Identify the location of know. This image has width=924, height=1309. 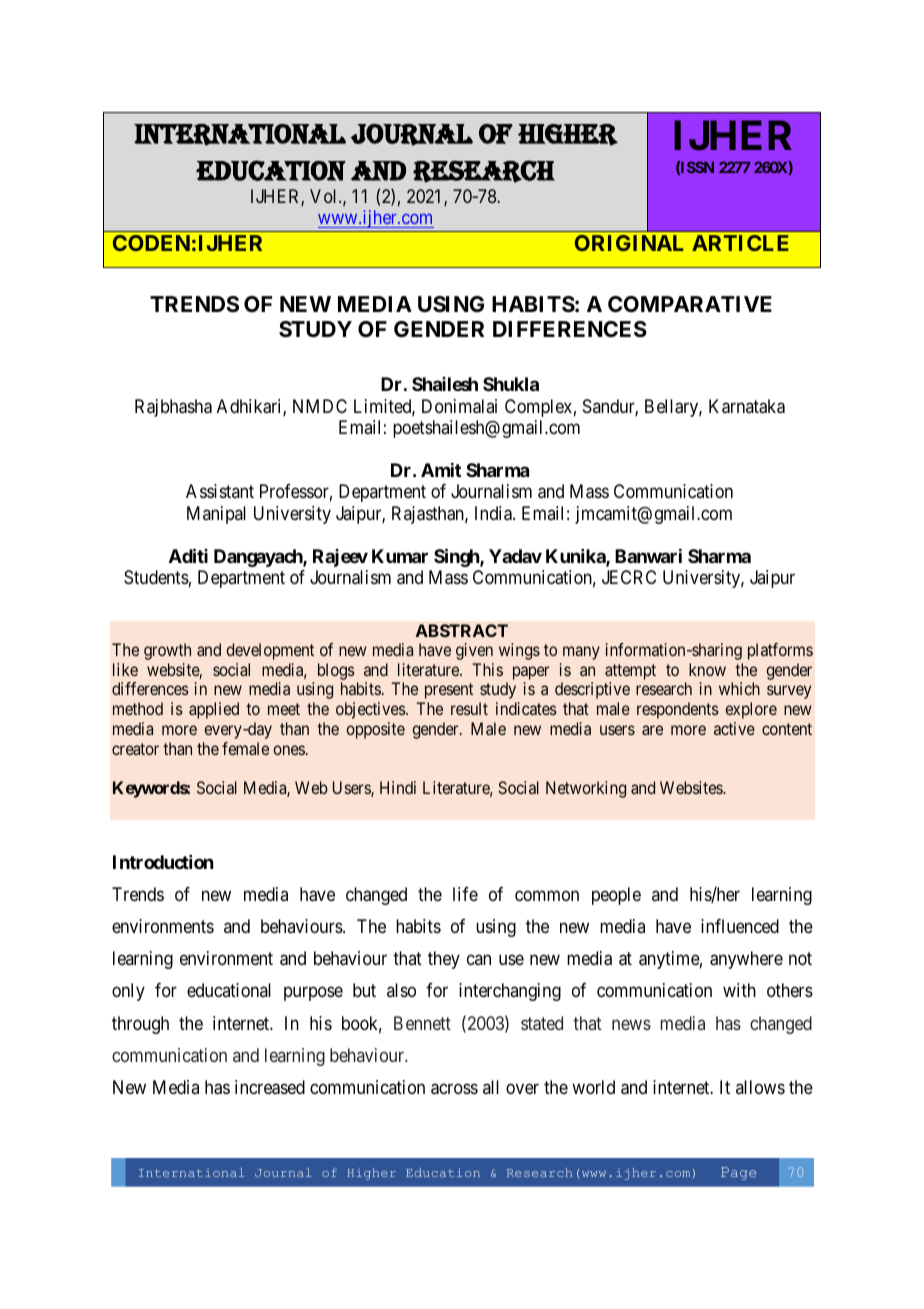
(707, 669).
